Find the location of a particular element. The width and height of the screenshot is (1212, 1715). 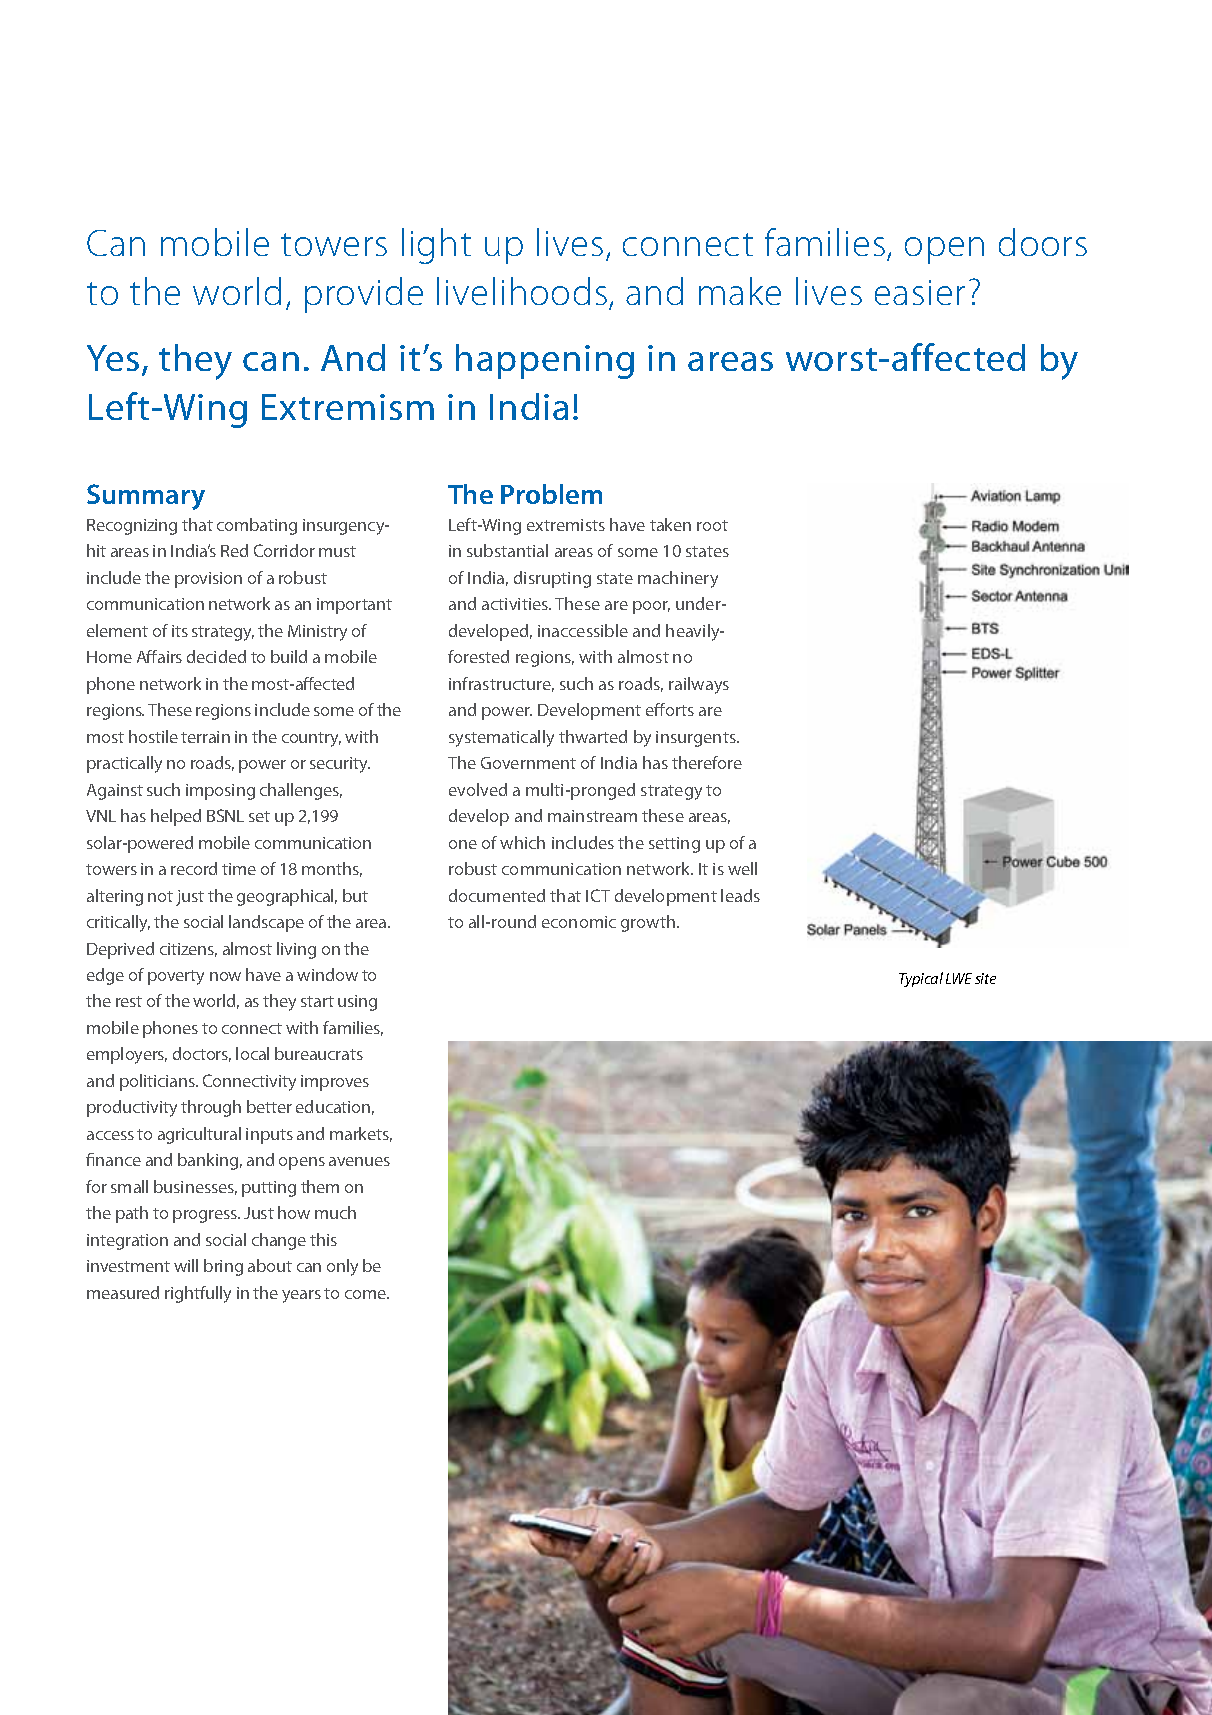

Government is located at coordinates (528, 763).
